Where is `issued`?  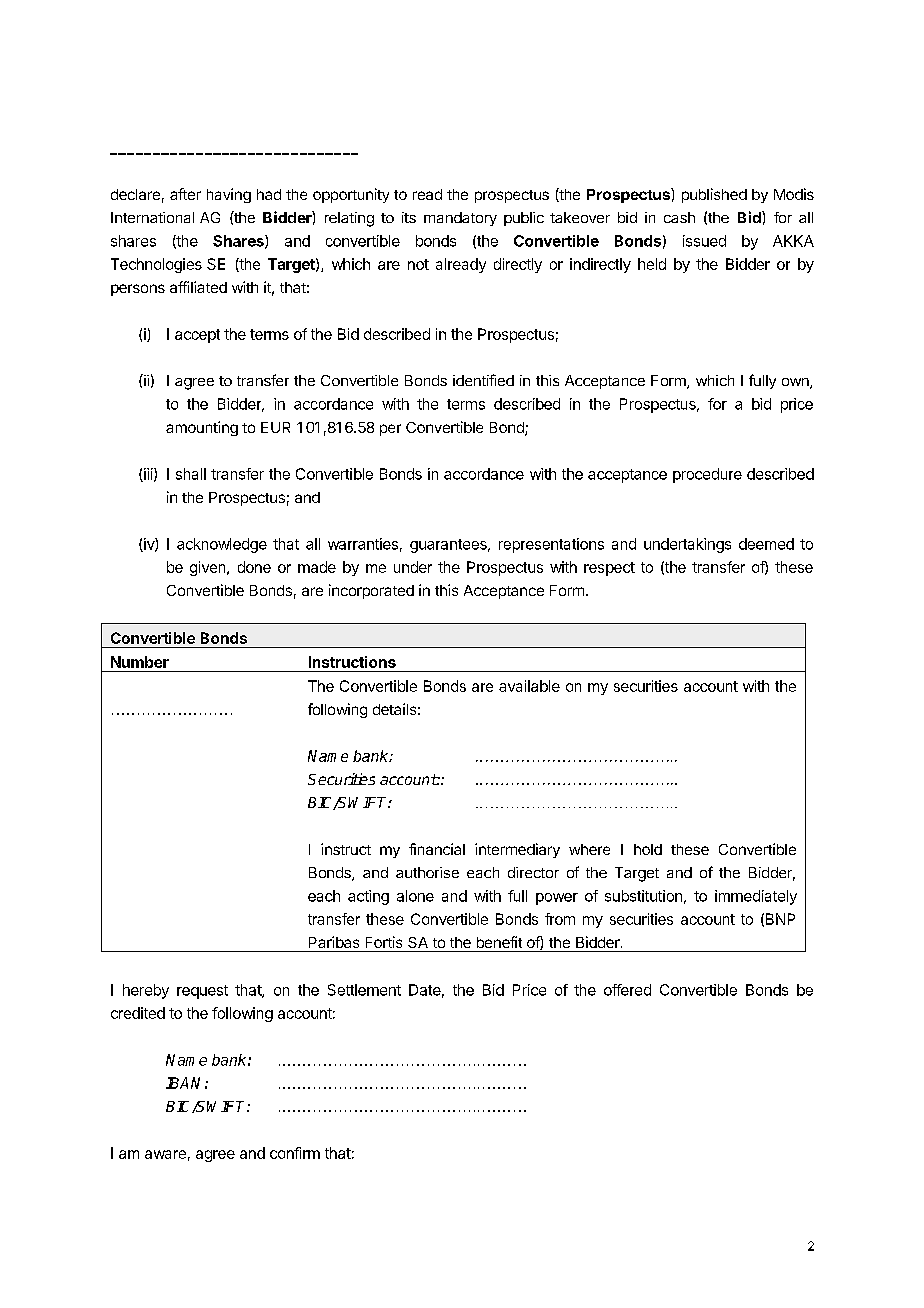
issued is located at coordinates (704, 241).
